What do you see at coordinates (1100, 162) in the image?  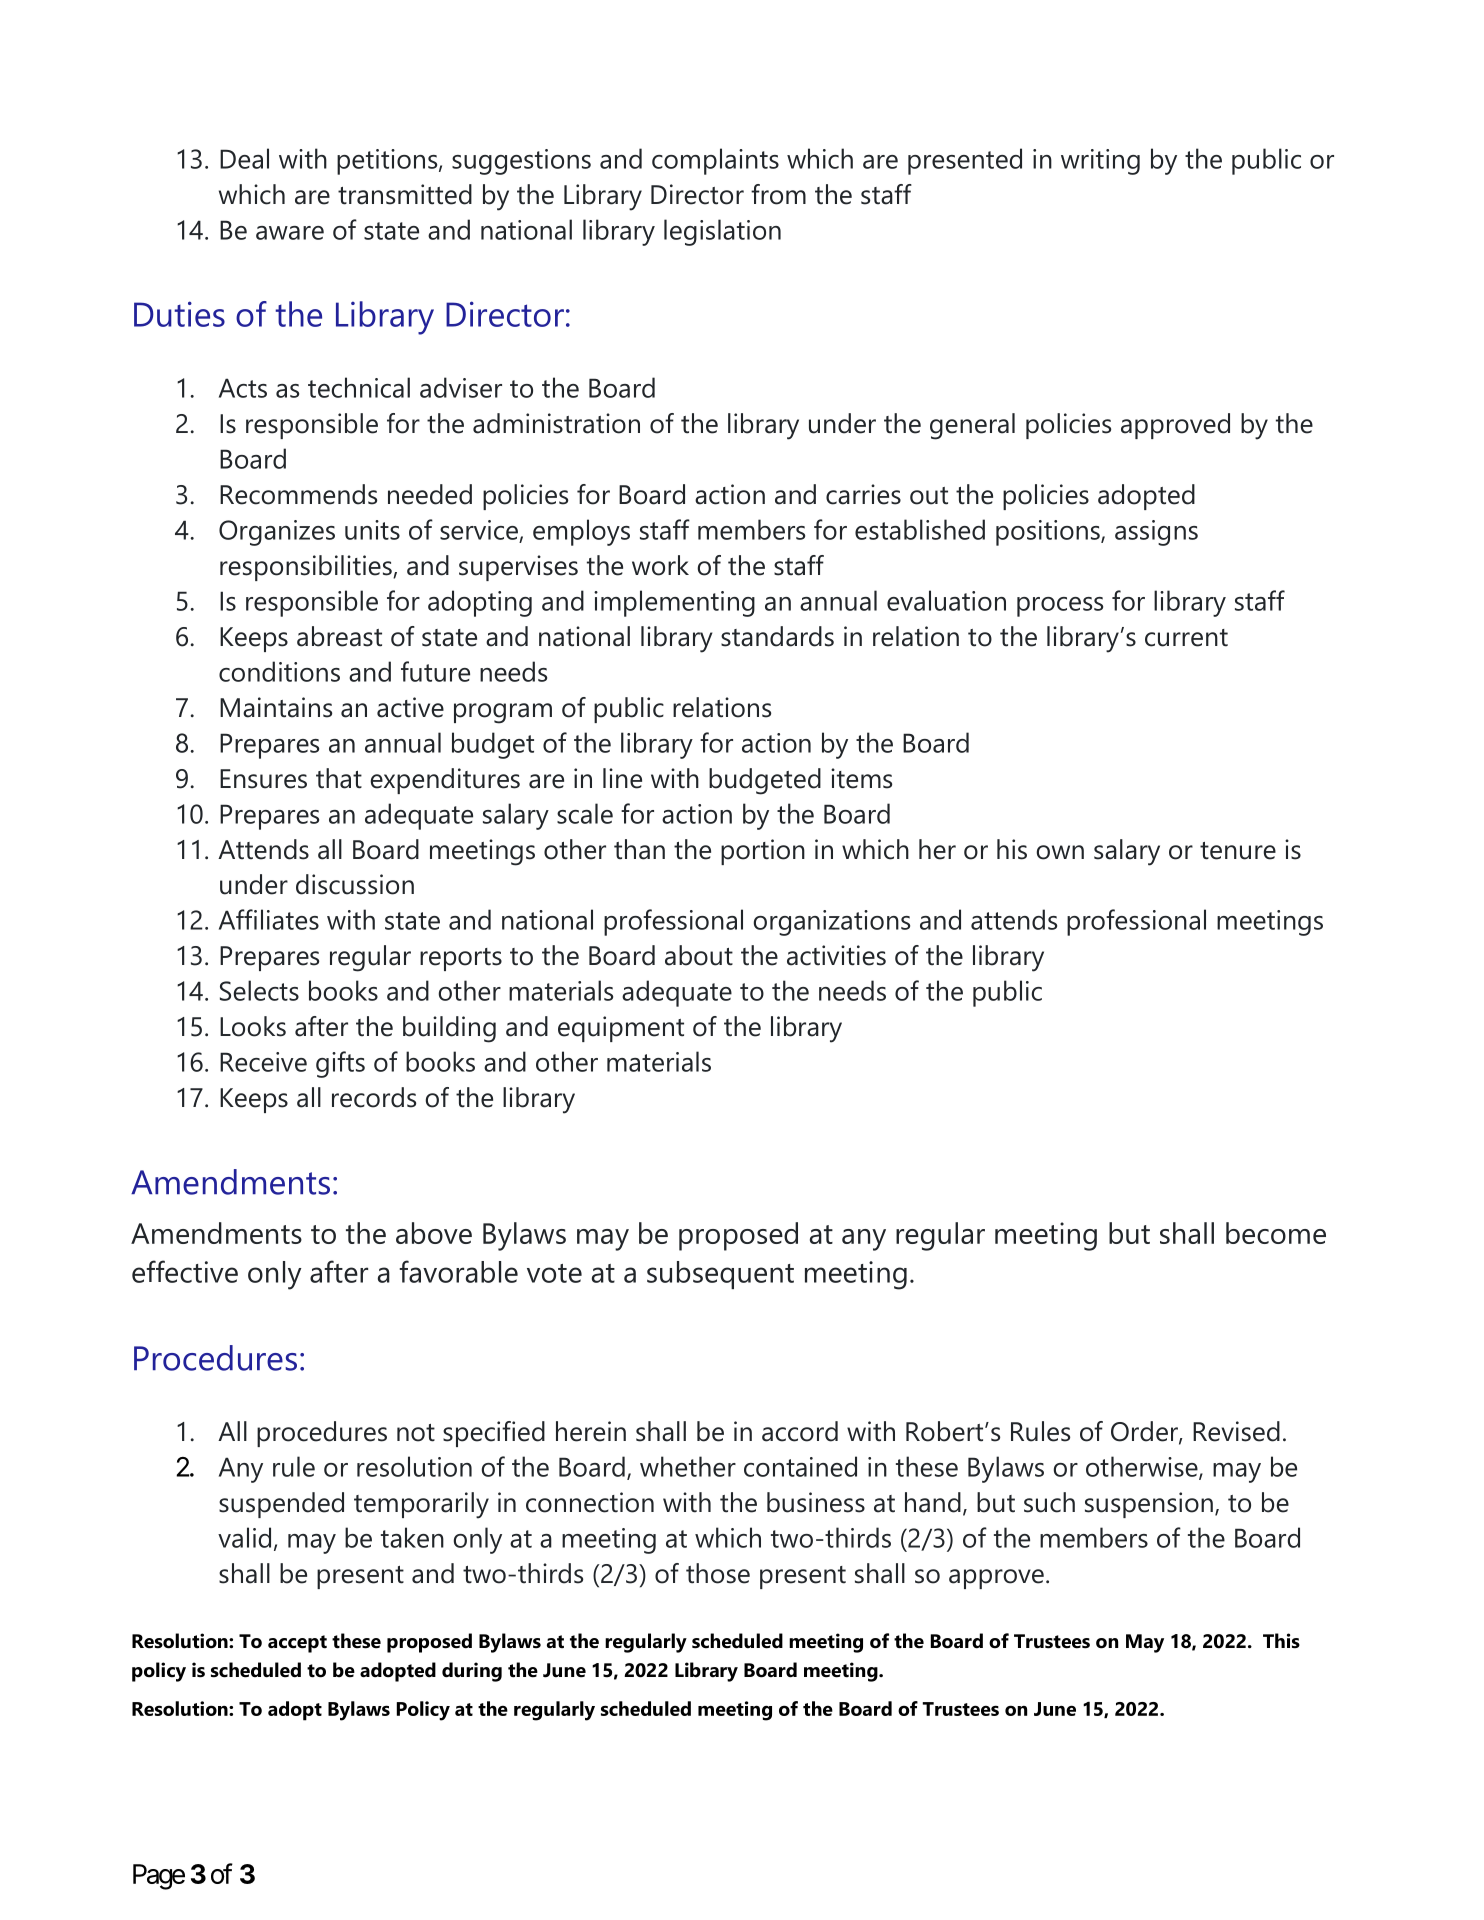 I see `writing` at bounding box center [1100, 162].
